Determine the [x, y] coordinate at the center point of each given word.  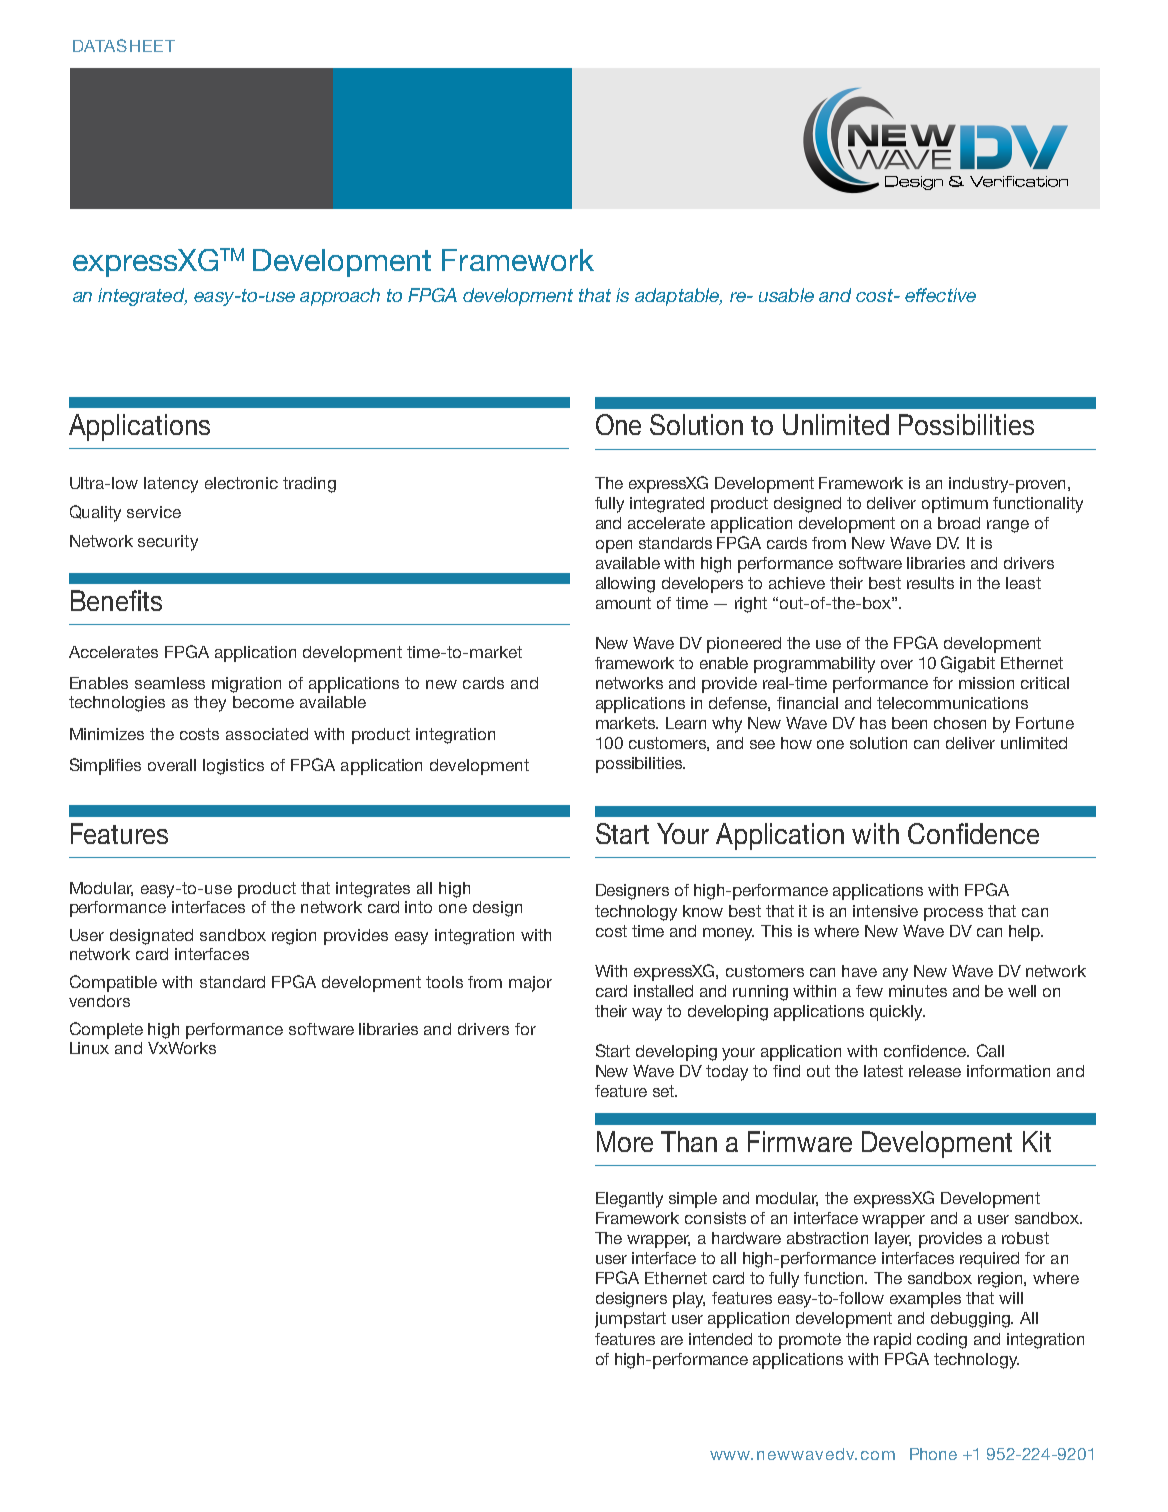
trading [309, 485]
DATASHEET [124, 45]
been [909, 723]
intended [720, 1339]
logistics [233, 767]
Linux [89, 1048]
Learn [686, 723]
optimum [955, 505]
